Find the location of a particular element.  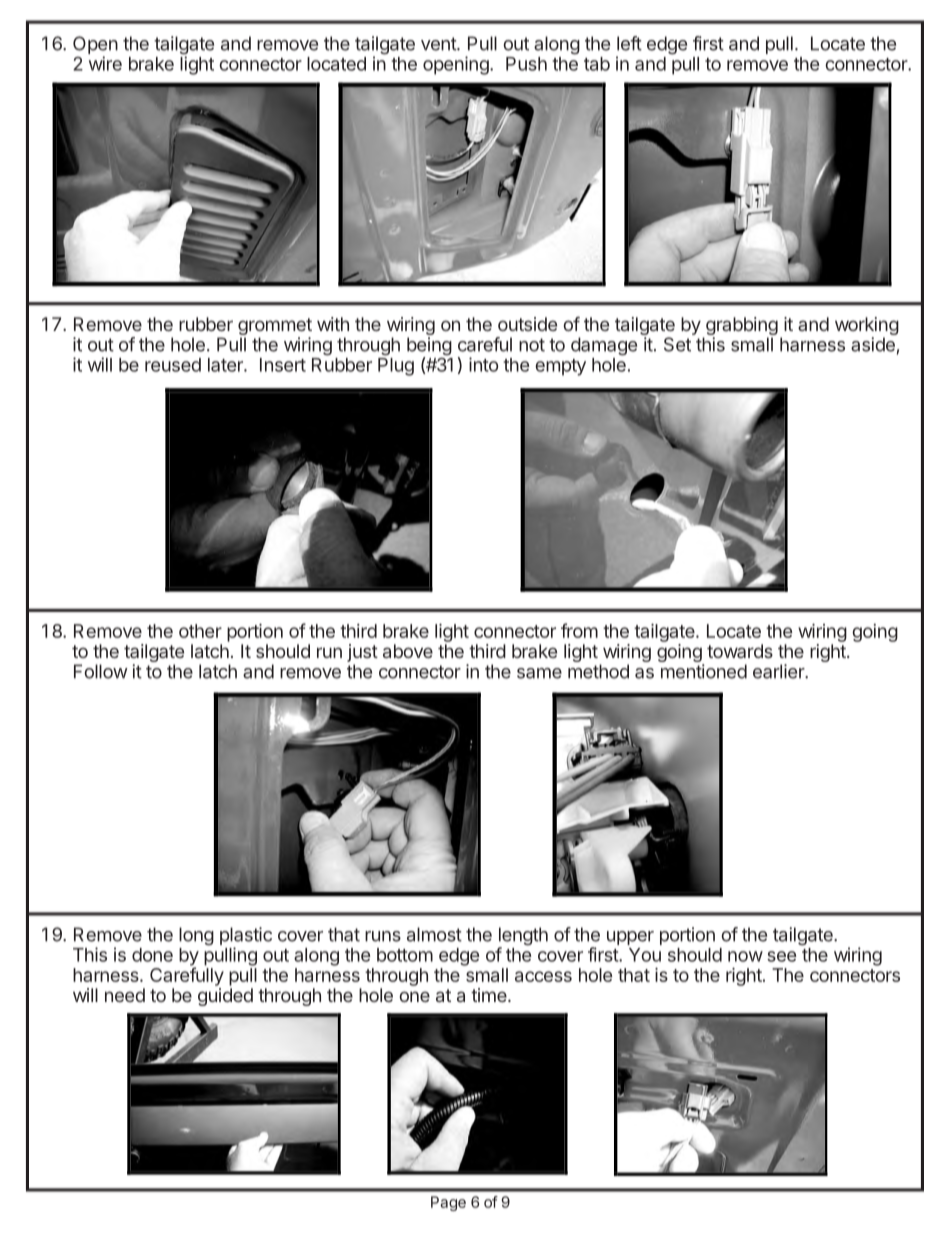

reused is located at coordinates (173, 365).
